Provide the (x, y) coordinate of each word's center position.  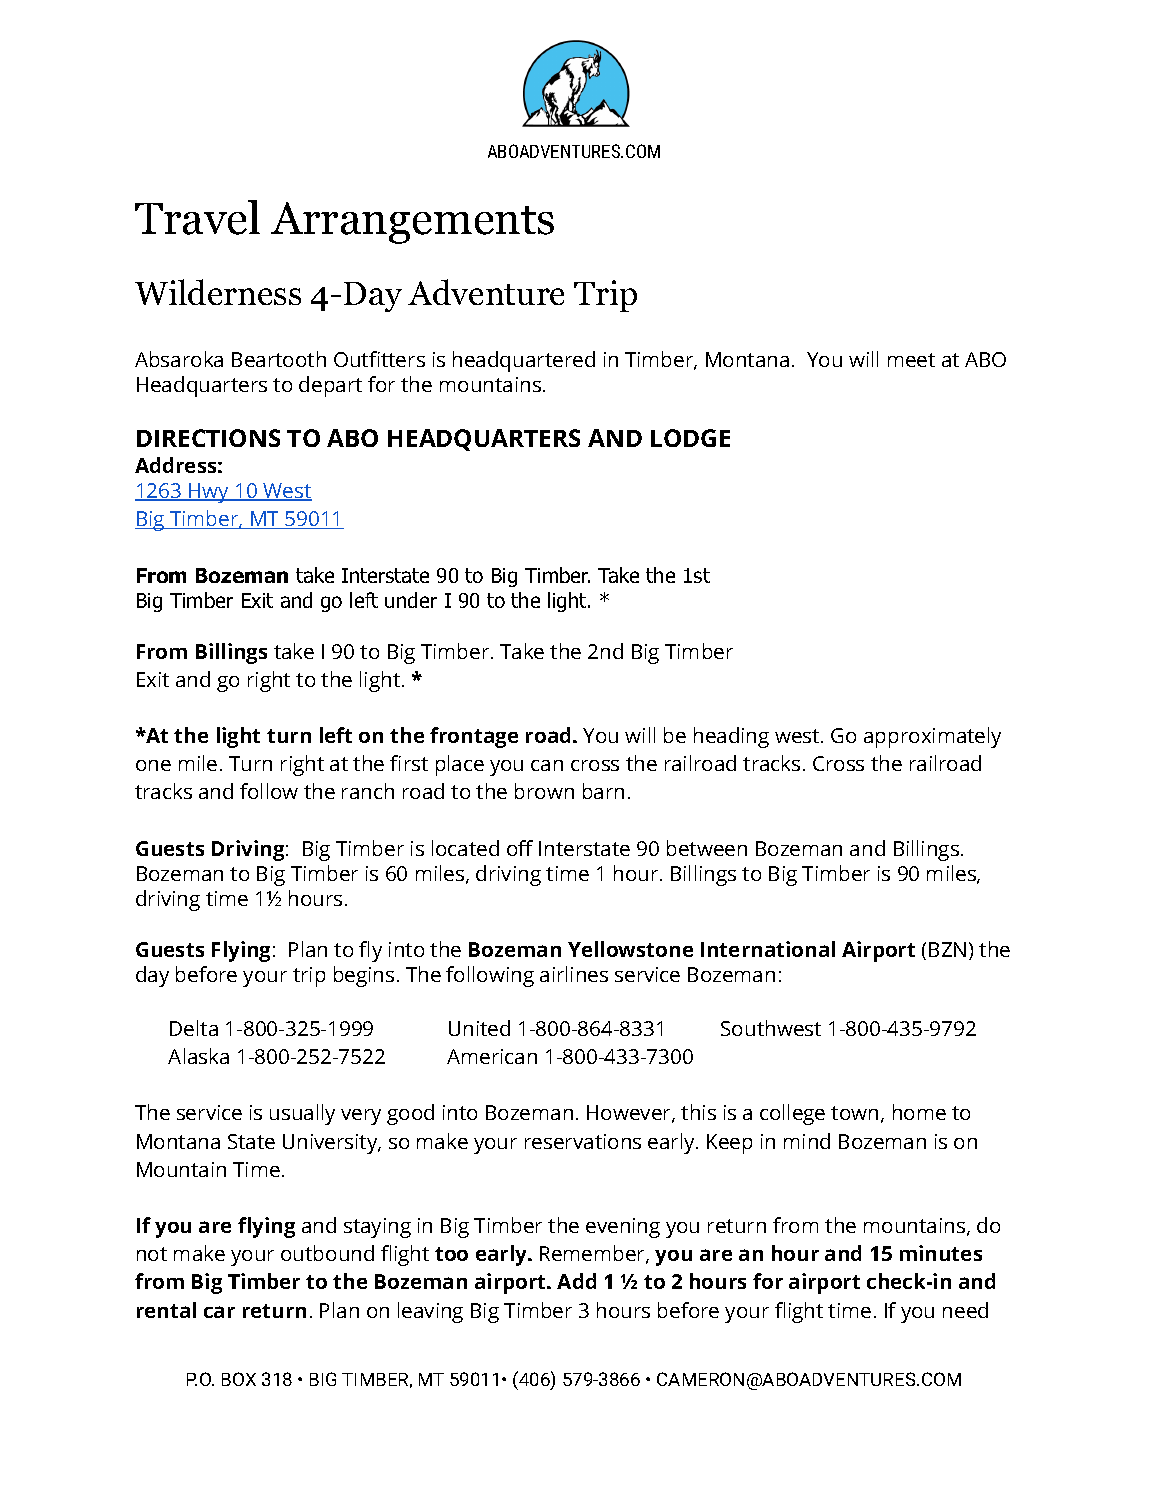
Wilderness (218, 292)
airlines (574, 974)
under (411, 600)
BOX (239, 1379)
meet (911, 360)
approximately (932, 737)
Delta (194, 1028)
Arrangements (412, 223)
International (768, 949)
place (460, 765)
